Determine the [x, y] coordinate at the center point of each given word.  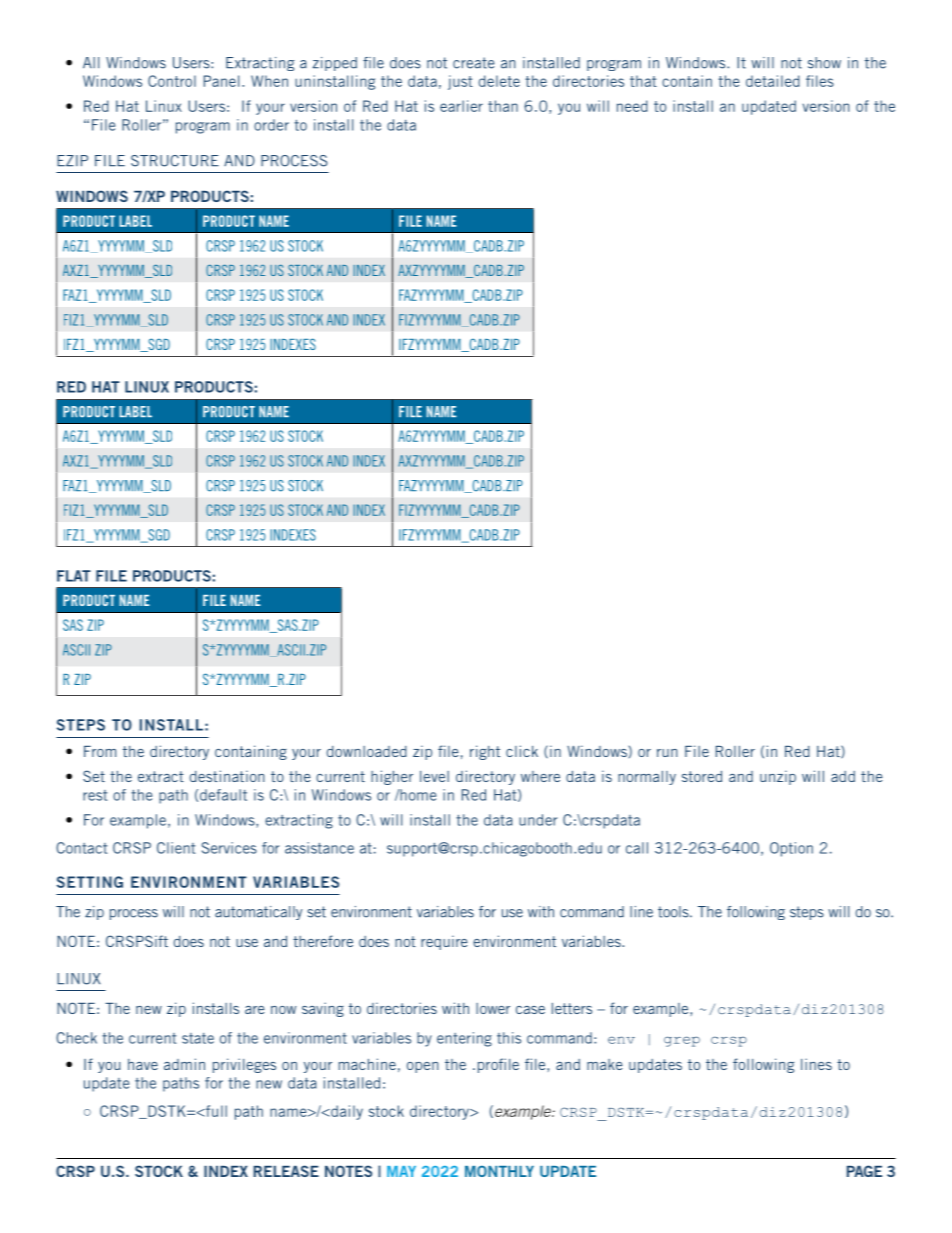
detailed [773, 81]
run [667, 753]
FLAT [74, 576]
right [485, 752]
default [223, 795]
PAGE [864, 1171]
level [434, 776]
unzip [778, 777]
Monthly [499, 1171]
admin [184, 1064]
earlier [461, 106]
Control [172, 81]
